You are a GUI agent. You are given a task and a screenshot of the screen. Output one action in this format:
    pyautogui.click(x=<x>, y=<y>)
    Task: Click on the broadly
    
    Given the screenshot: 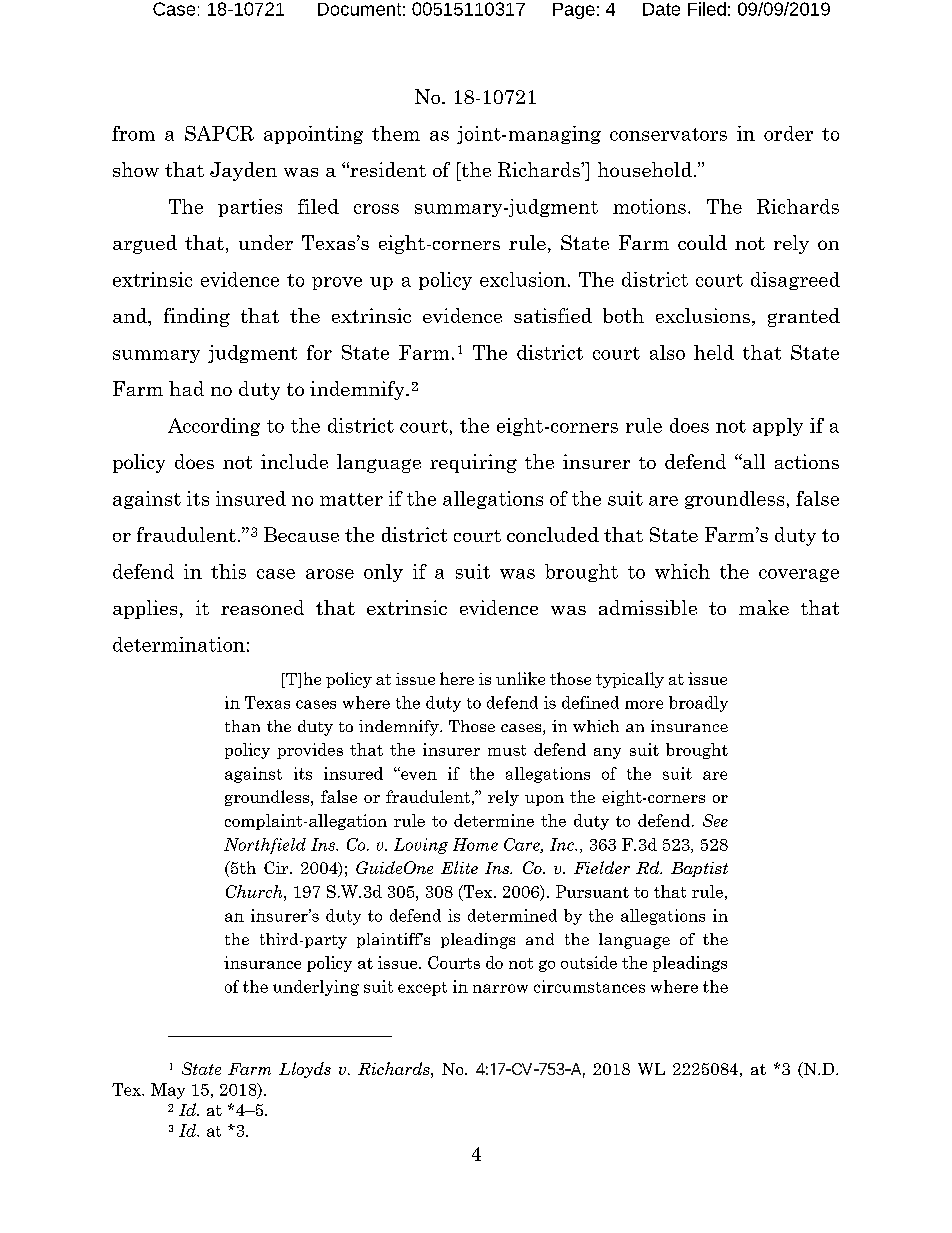 What is the action you would take?
    pyautogui.click(x=698, y=704)
